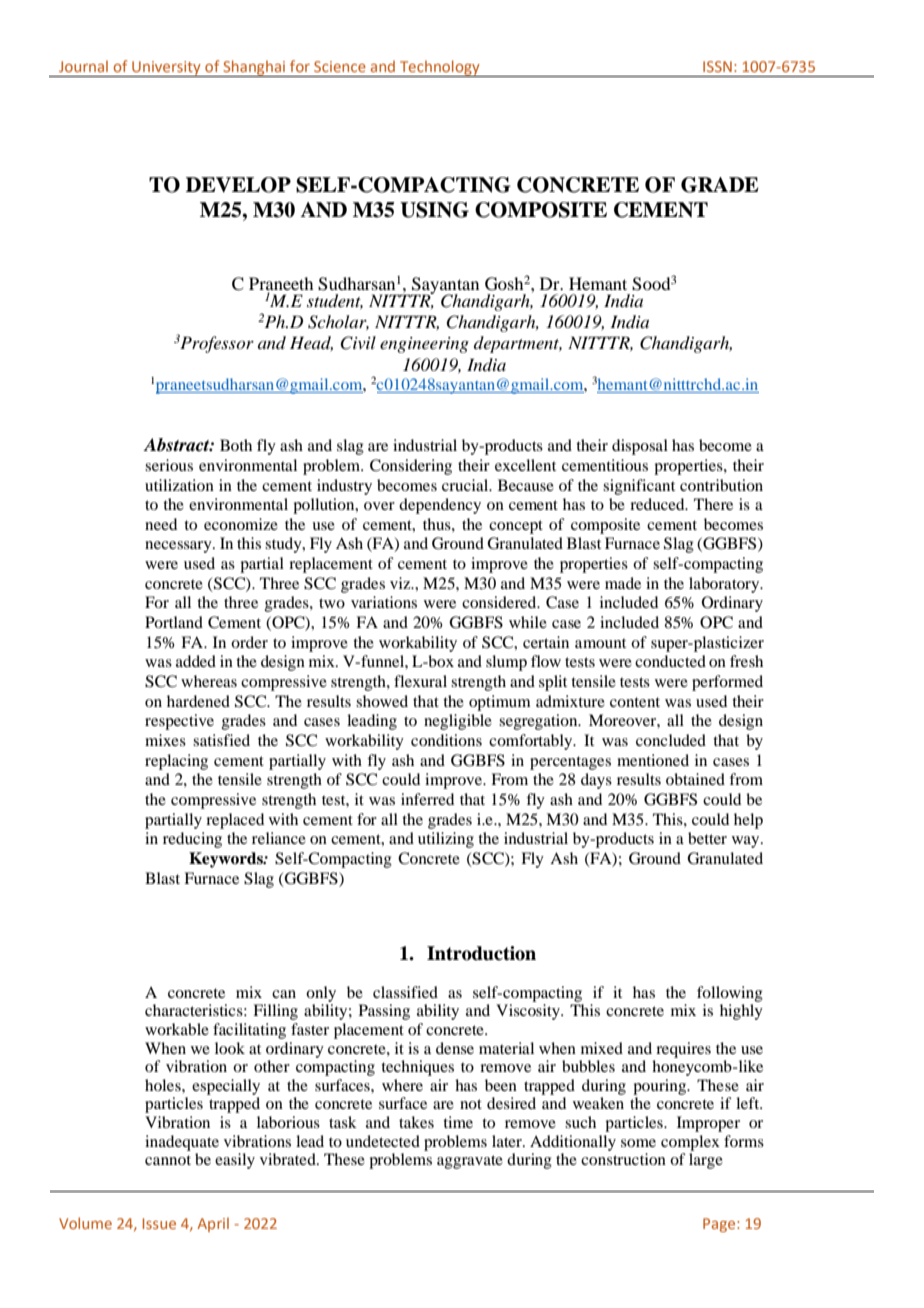 This screenshot has width=924, height=1308. I want to click on disposal, so click(640, 447).
